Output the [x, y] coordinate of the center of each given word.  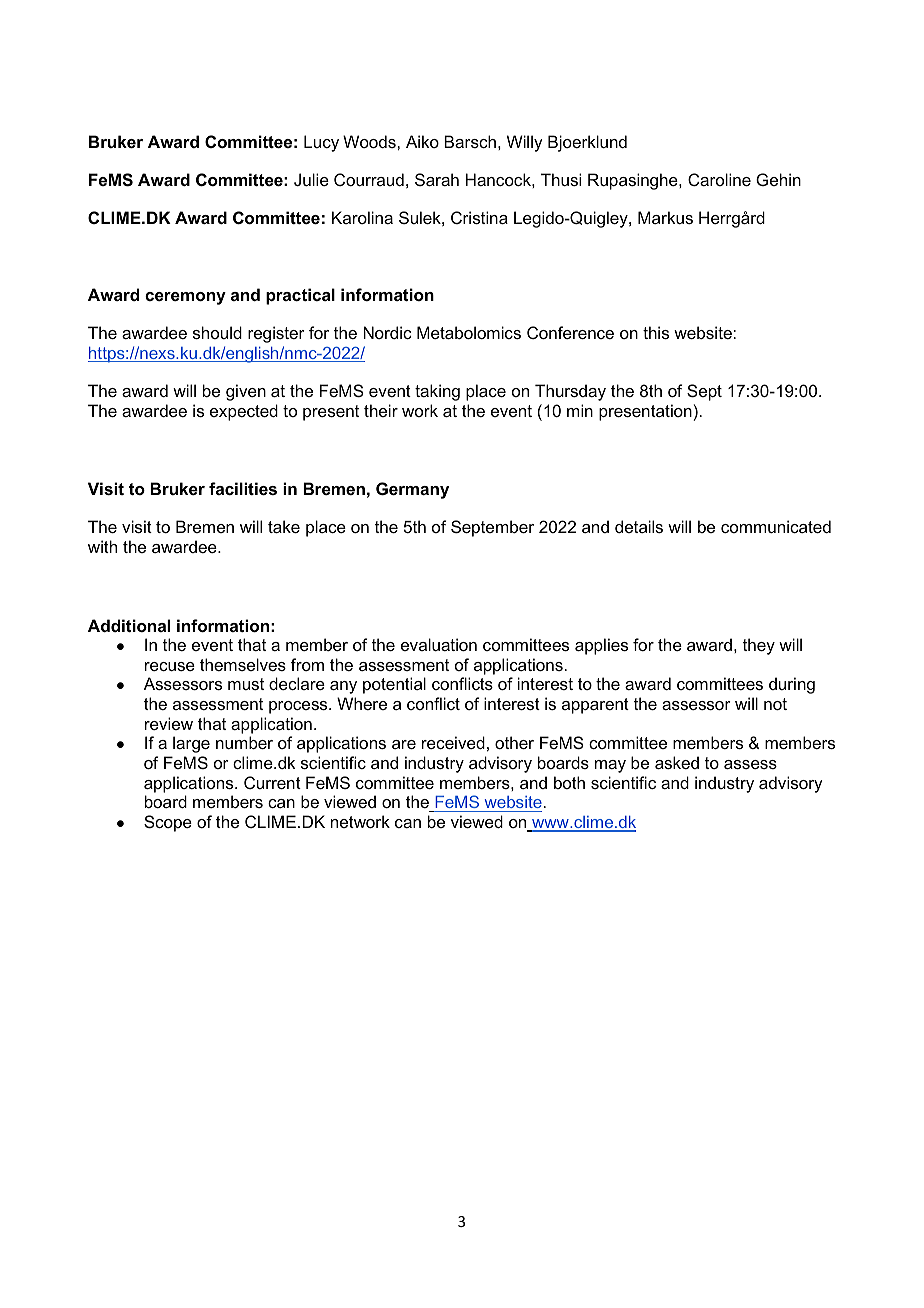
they [759, 646]
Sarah [437, 179]
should [217, 332]
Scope [168, 823]
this [656, 332]
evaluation [439, 644]
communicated [776, 526]
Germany [412, 490]
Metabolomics [469, 332]
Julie [311, 179]
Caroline [719, 179]
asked [677, 762]
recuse [170, 666]
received [453, 742]
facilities [243, 488]
